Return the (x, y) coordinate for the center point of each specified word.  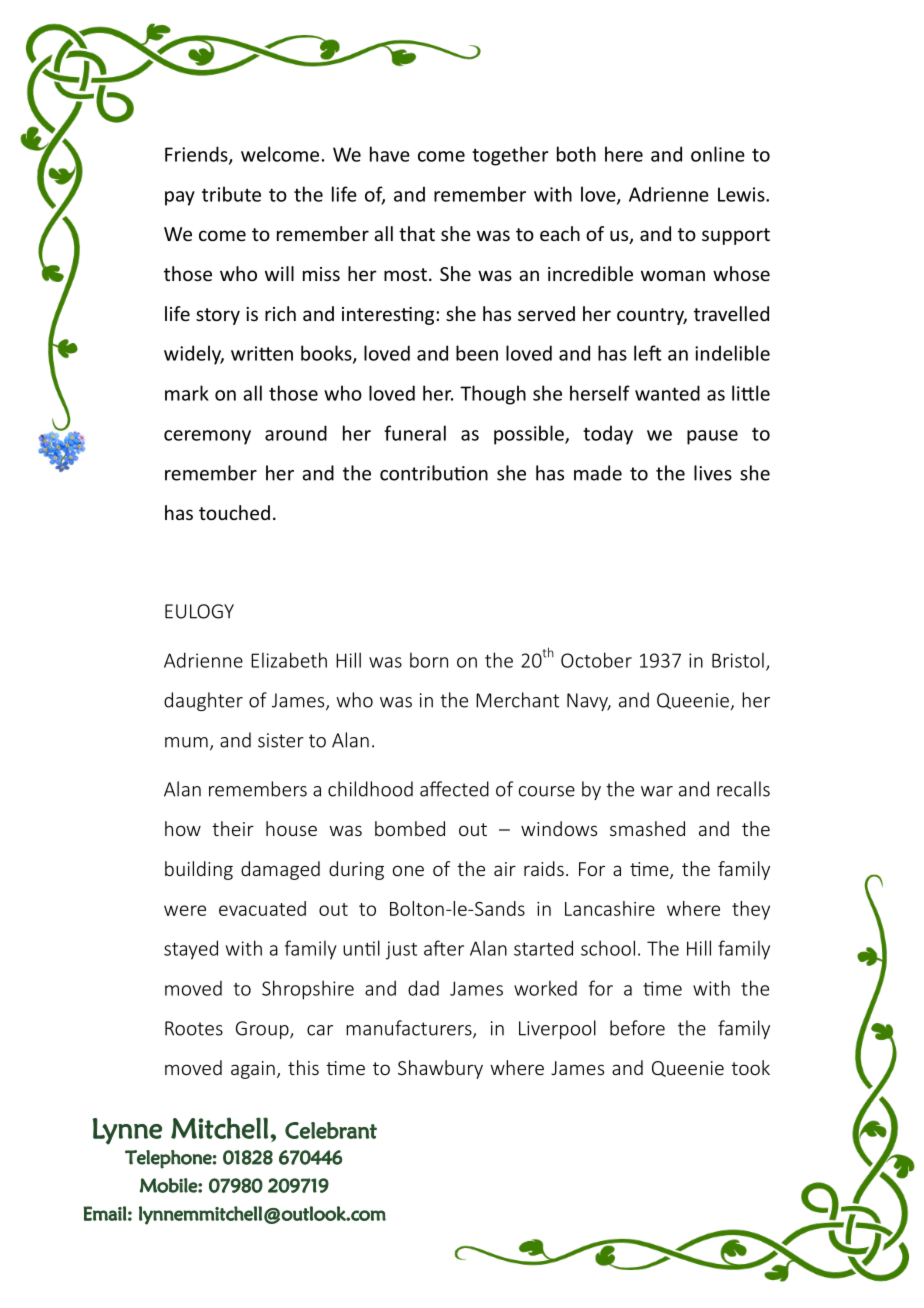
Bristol (738, 660)
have (390, 154)
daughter (203, 701)
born (429, 660)
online (718, 154)
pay (180, 198)
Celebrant (331, 1130)
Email (105, 1213)
